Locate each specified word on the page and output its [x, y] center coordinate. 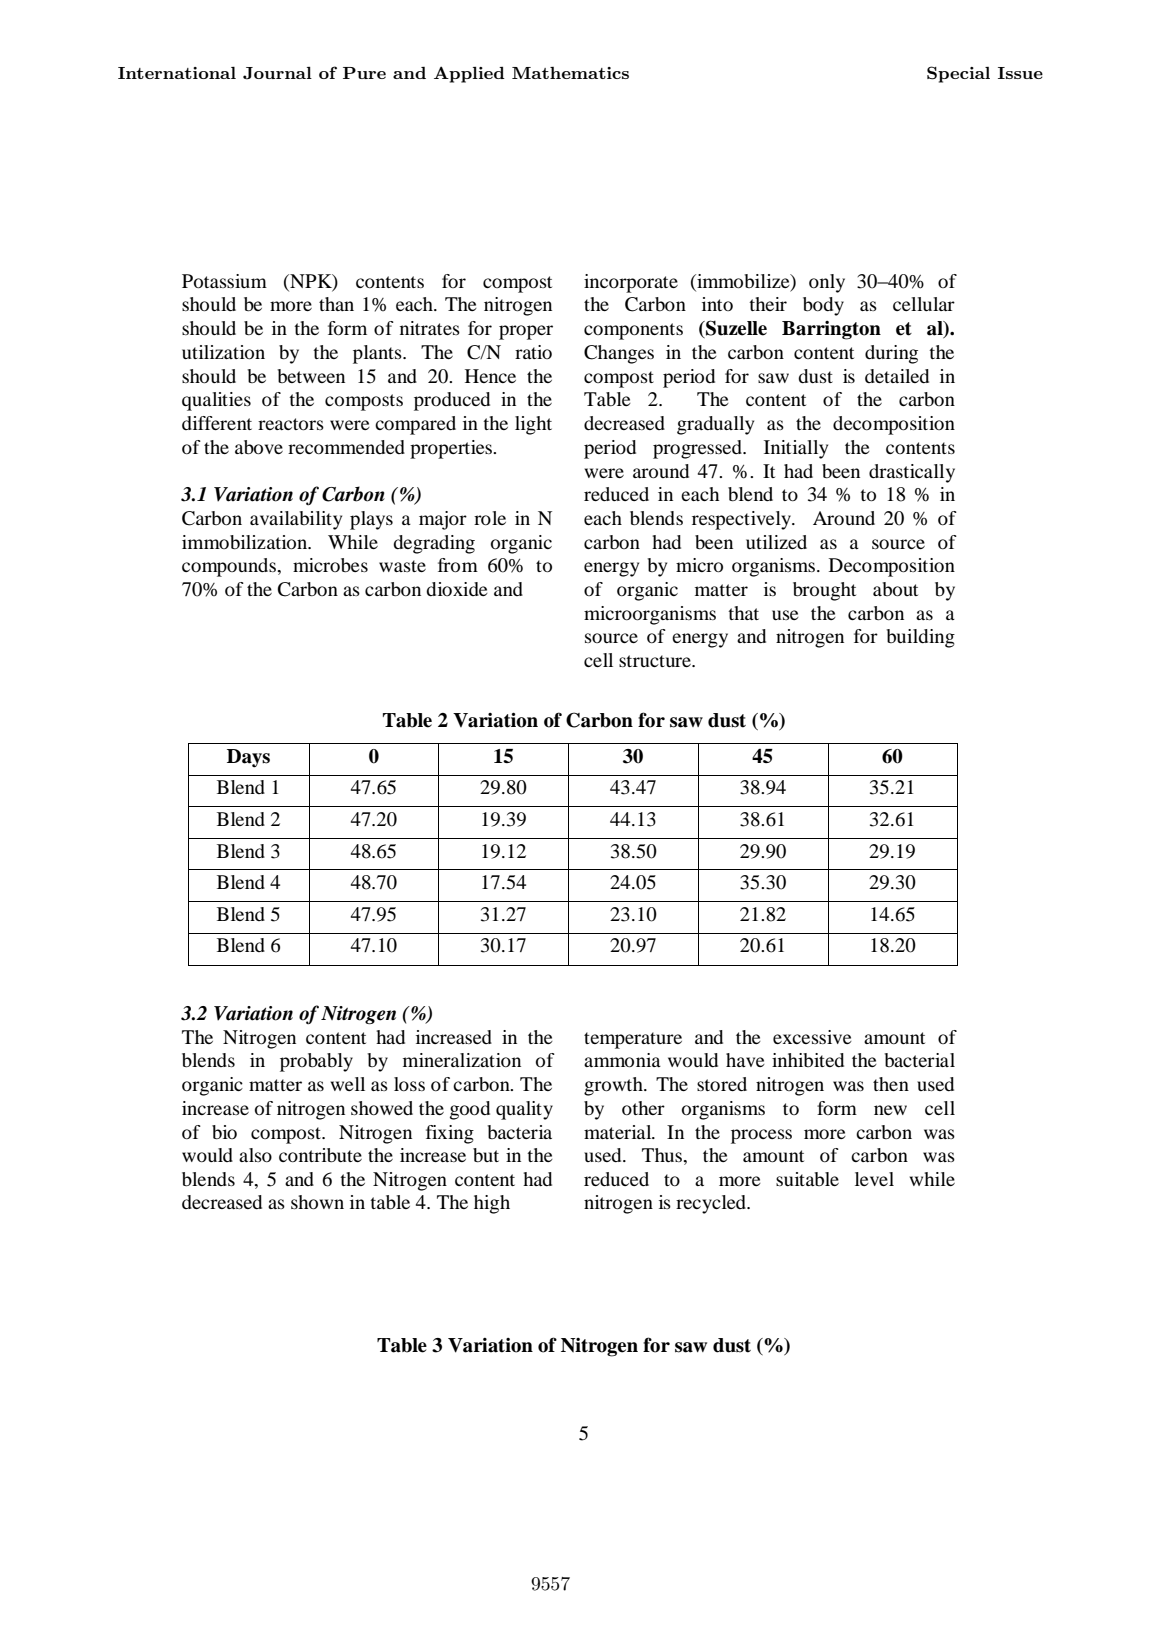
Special [958, 74]
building [920, 638]
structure [656, 661]
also [255, 1155]
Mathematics [570, 73]
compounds [230, 567]
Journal [277, 73]
